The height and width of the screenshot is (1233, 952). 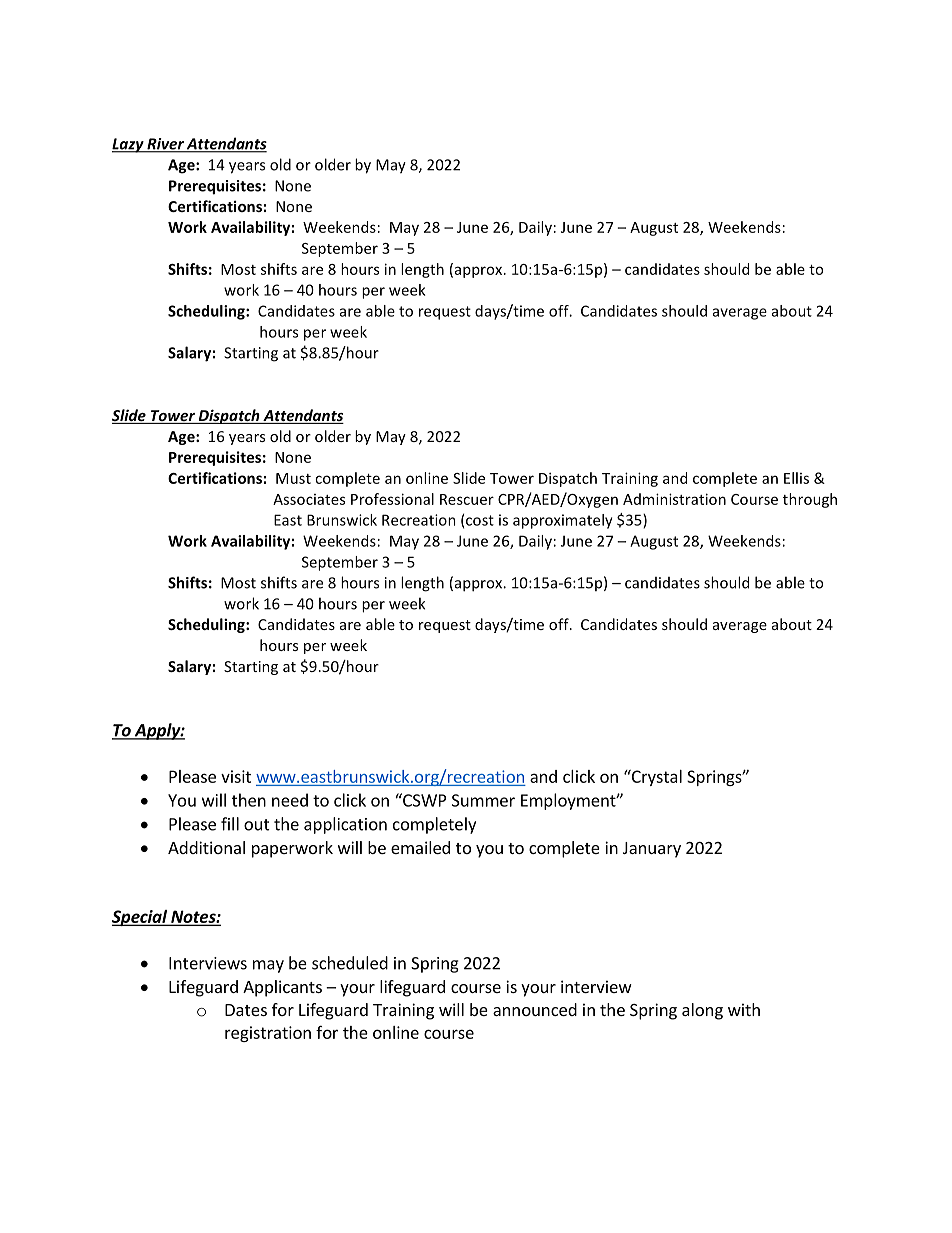 What do you see at coordinates (480, 520) in the screenshot?
I see `cost` at bounding box center [480, 520].
